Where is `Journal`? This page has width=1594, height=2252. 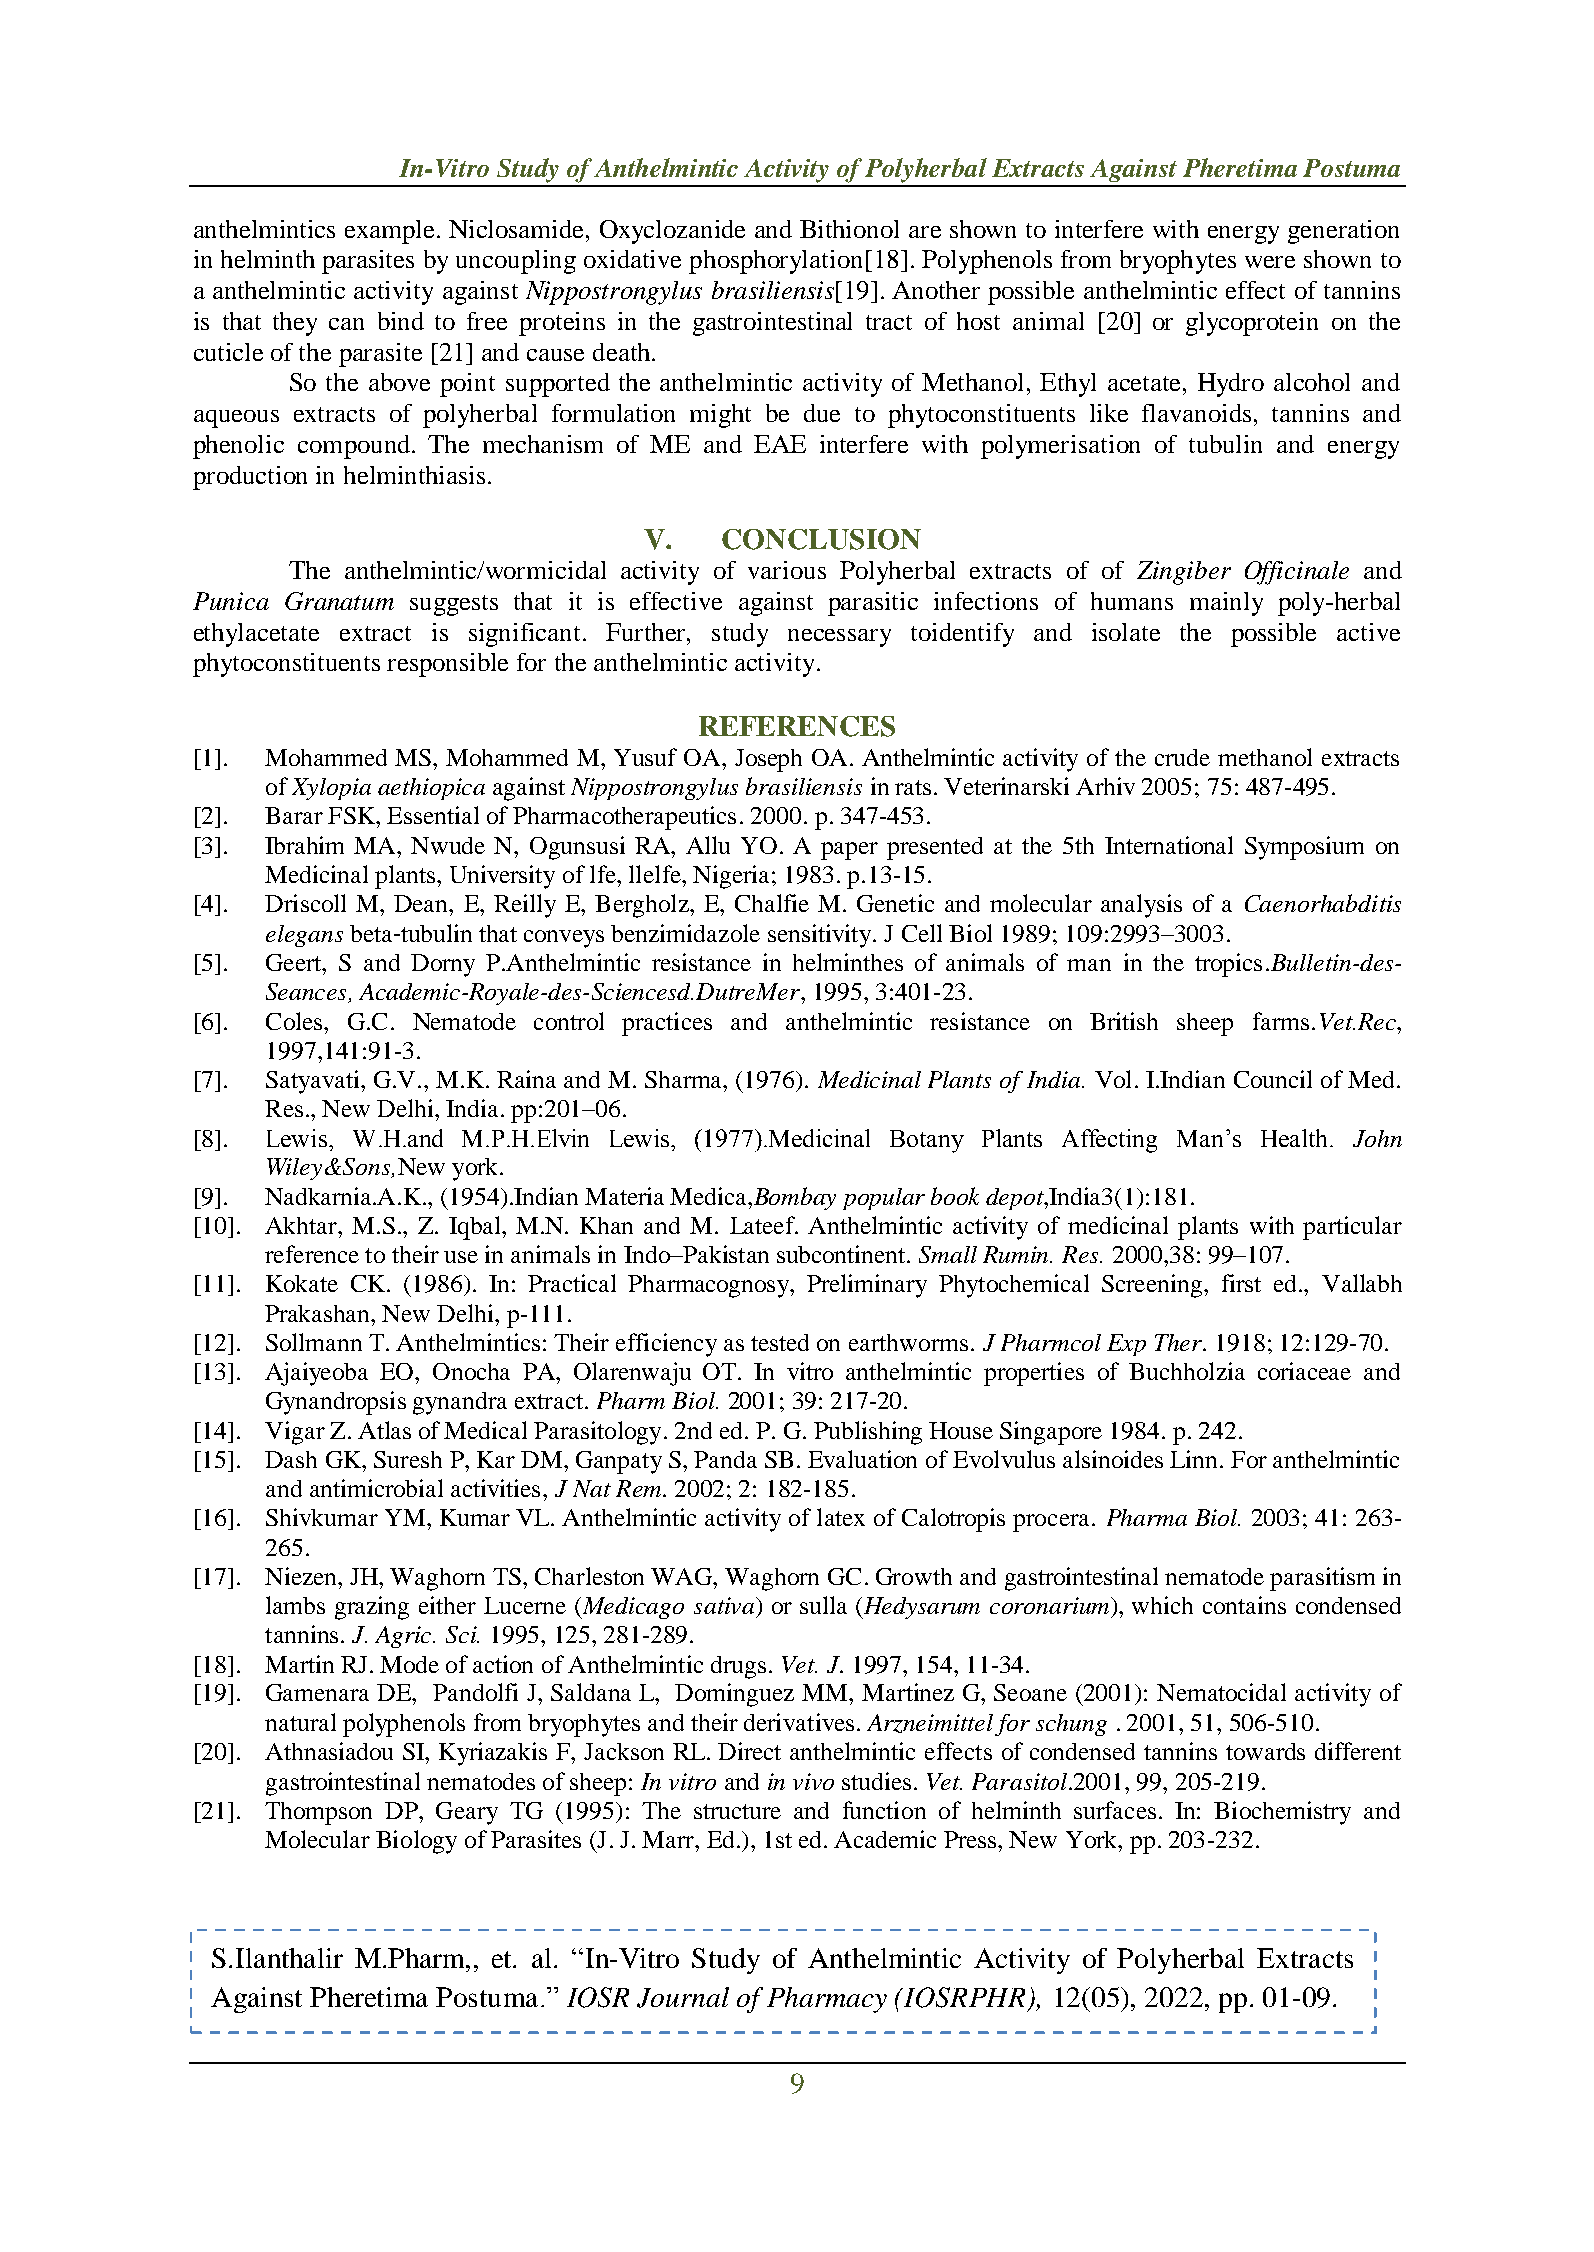
Journal is located at coordinates (683, 1997).
